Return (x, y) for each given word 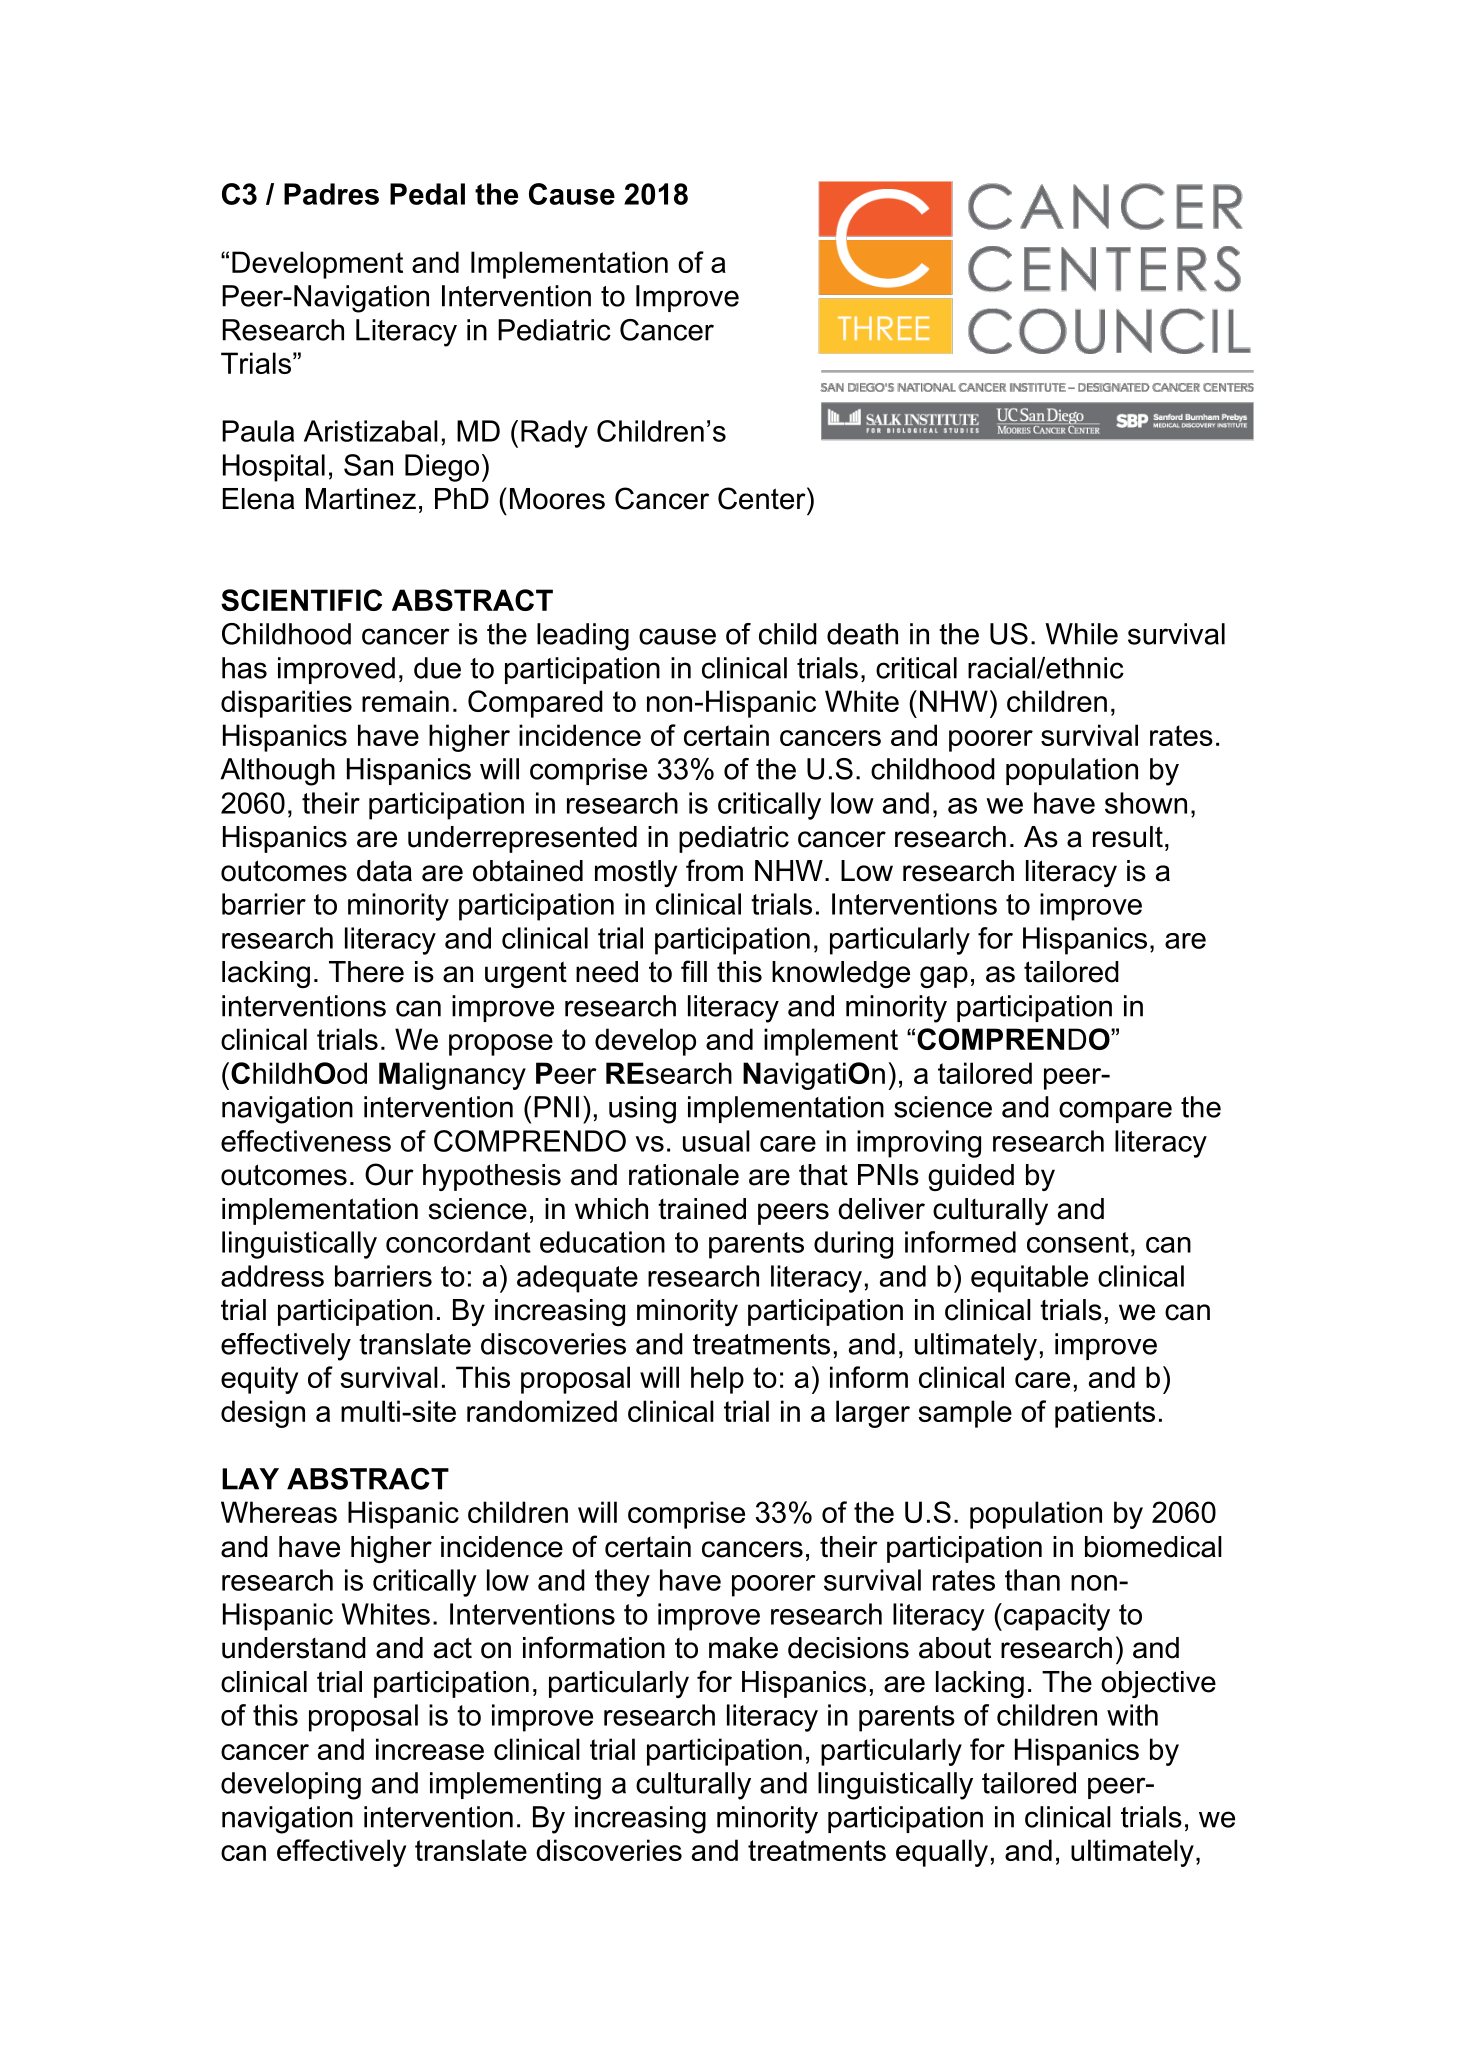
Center (763, 498)
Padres (331, 194)
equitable (1029, 1279)
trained (702, 1209)
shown (1146, 803)
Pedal (427, 194)
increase (430, 1749)
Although (277, 772)
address (272, 1276)
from (714, 870)
